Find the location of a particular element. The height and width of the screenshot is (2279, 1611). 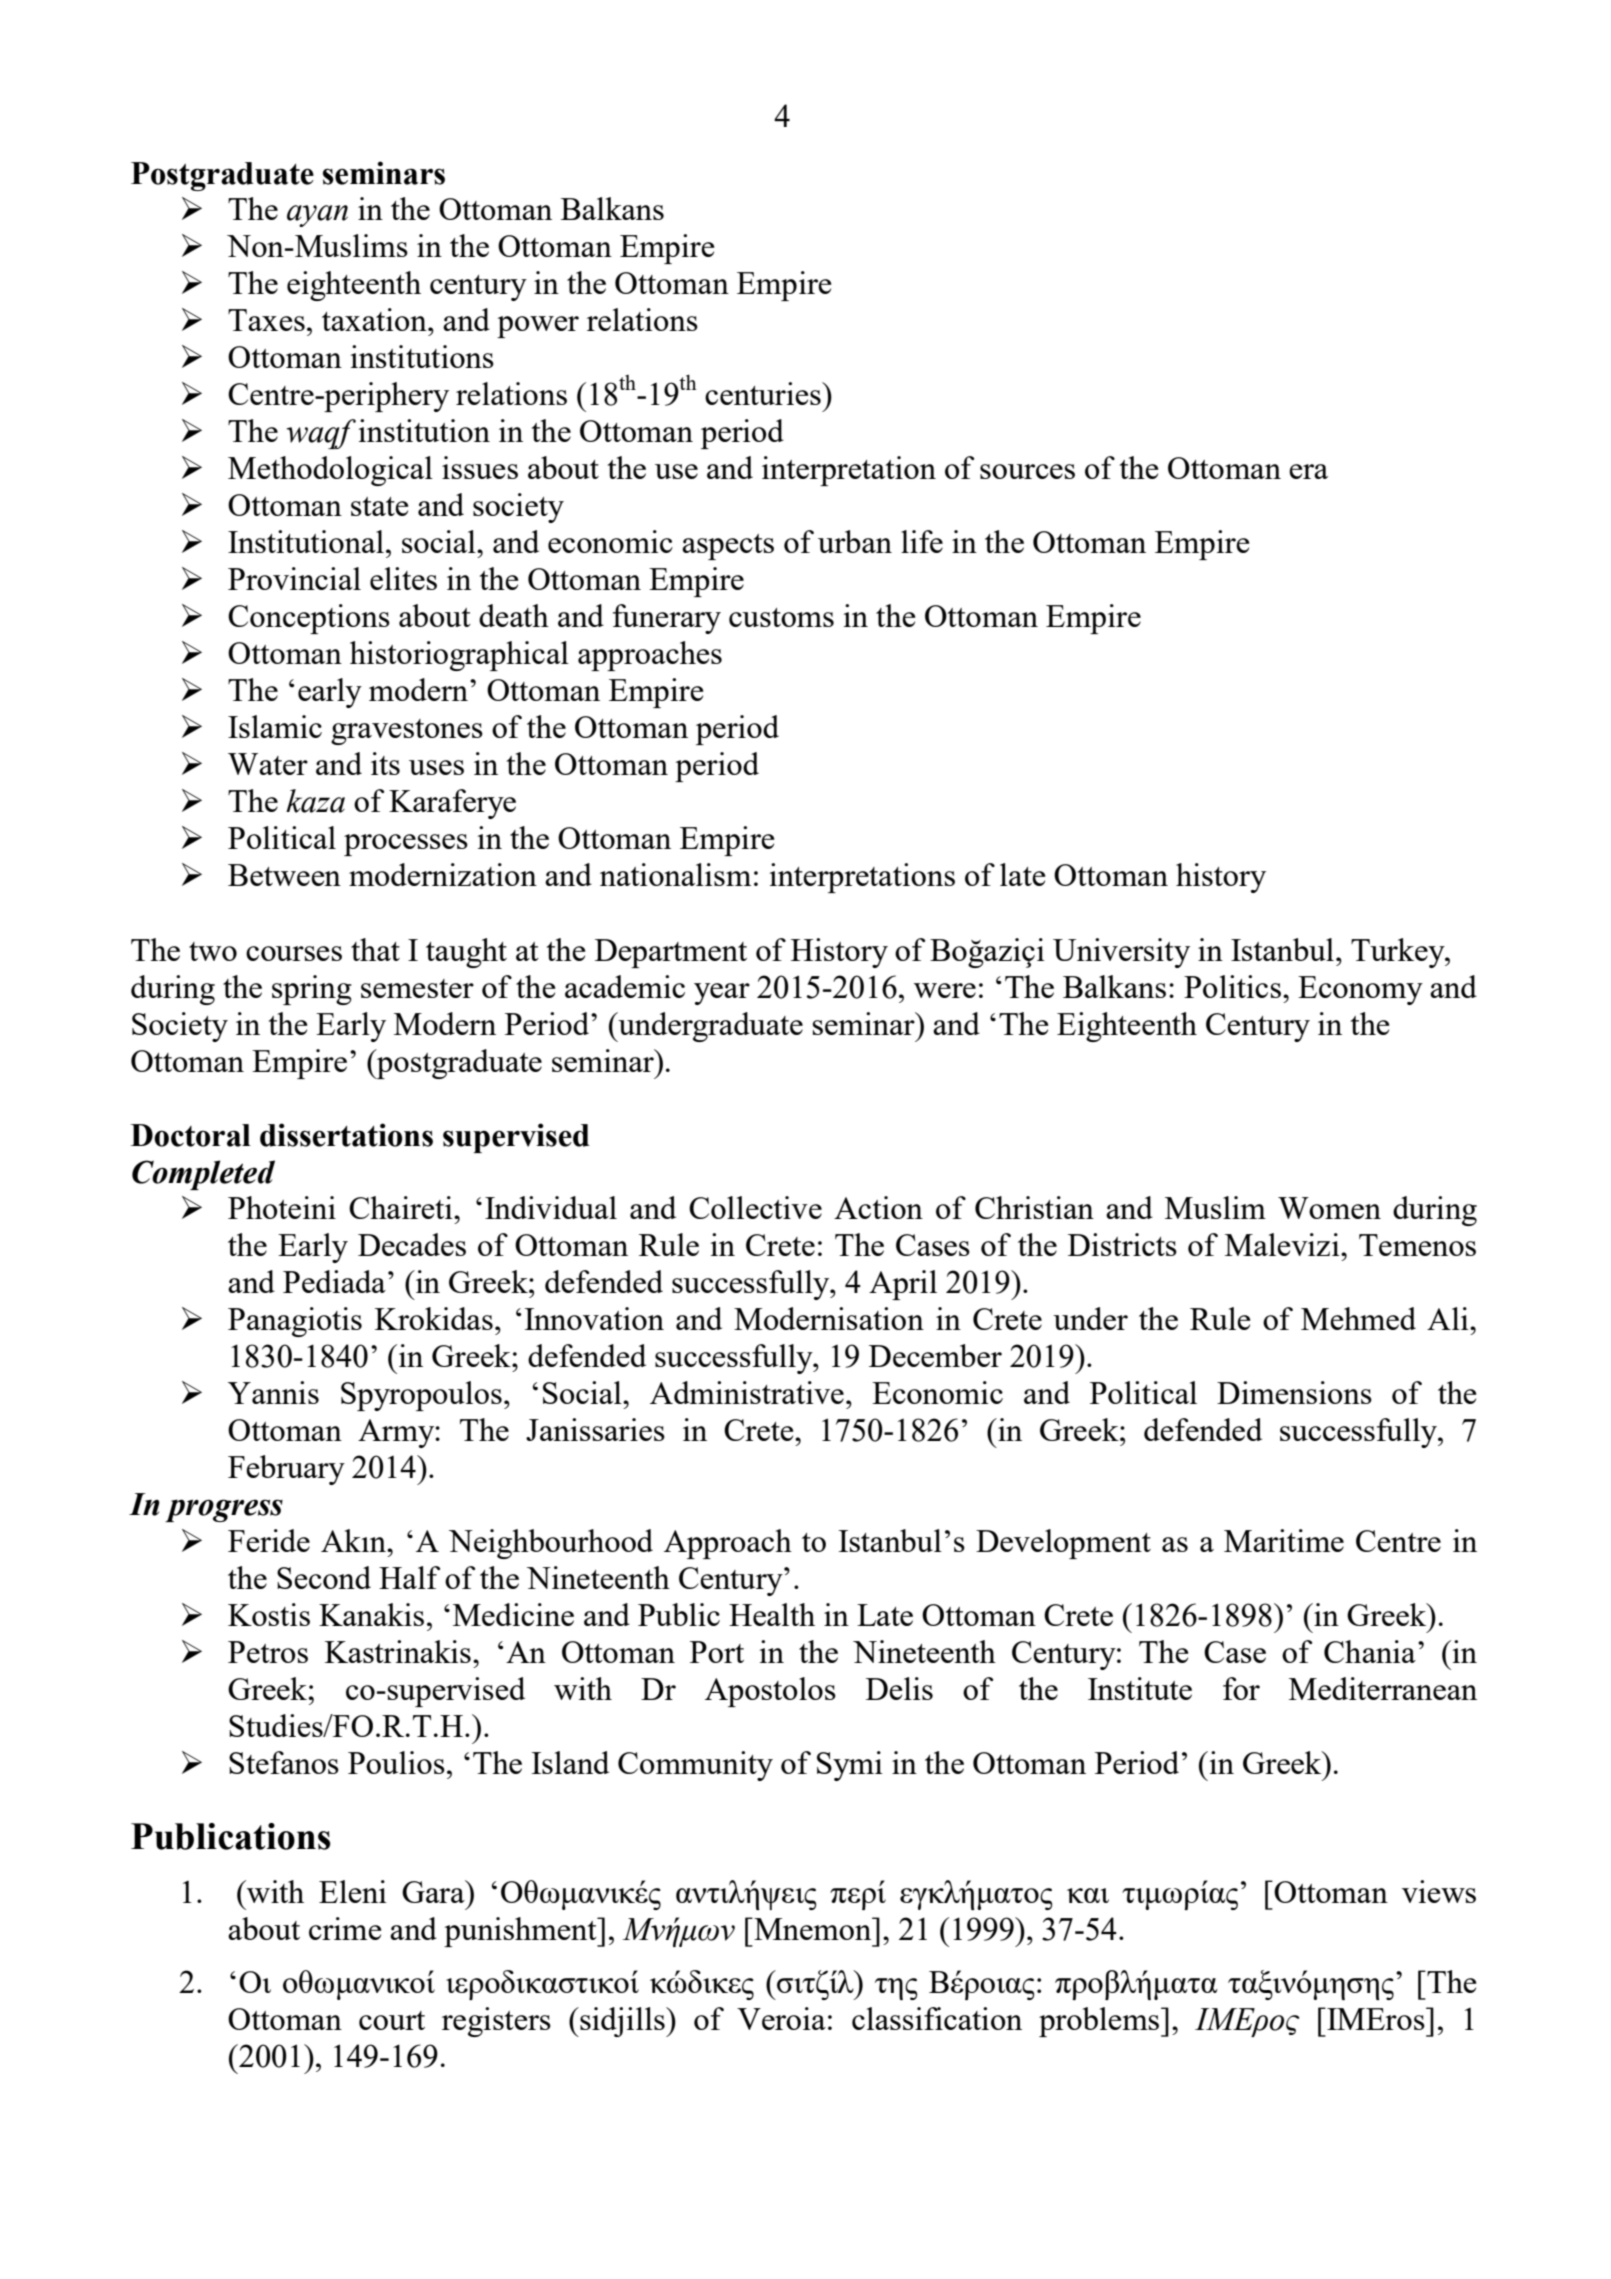

Maritime is located at coordinates (1284, 1540).
